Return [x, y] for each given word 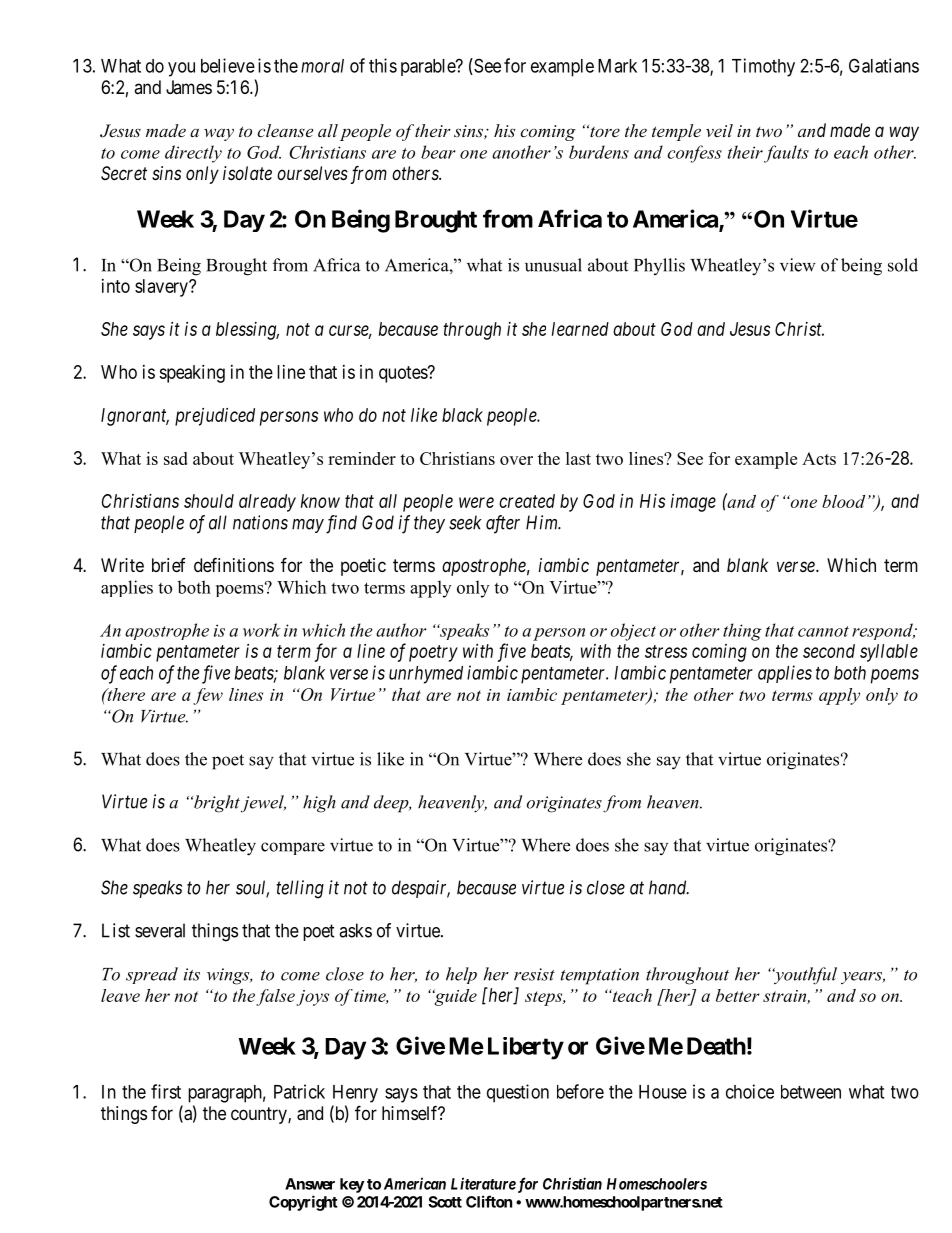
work [262, 630]
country [260, 1115]
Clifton [489, 1201]
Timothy [763, 67]
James [189, 87]
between [811, 1092]
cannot [823, 631]
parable [429, 67]
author [401, 630]
